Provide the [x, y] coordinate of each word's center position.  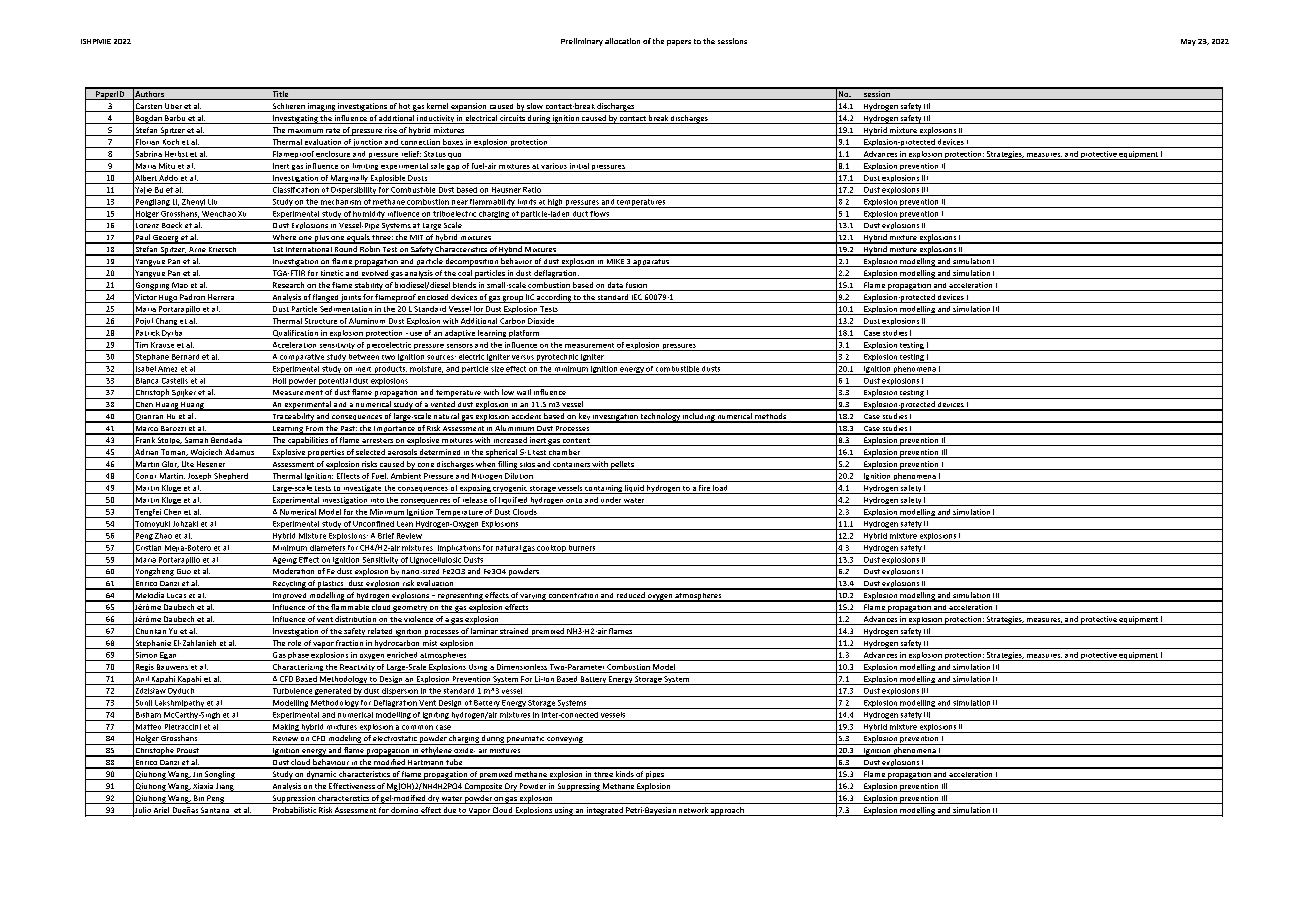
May [1188, 42]
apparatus [651, 263]
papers [679, 43]
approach [727, 811]
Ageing [284, 561]
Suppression [293, 799]
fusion [636, 286]
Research [288, 286]
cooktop [551, 549]
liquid [634, 489]
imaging [321, 107]
